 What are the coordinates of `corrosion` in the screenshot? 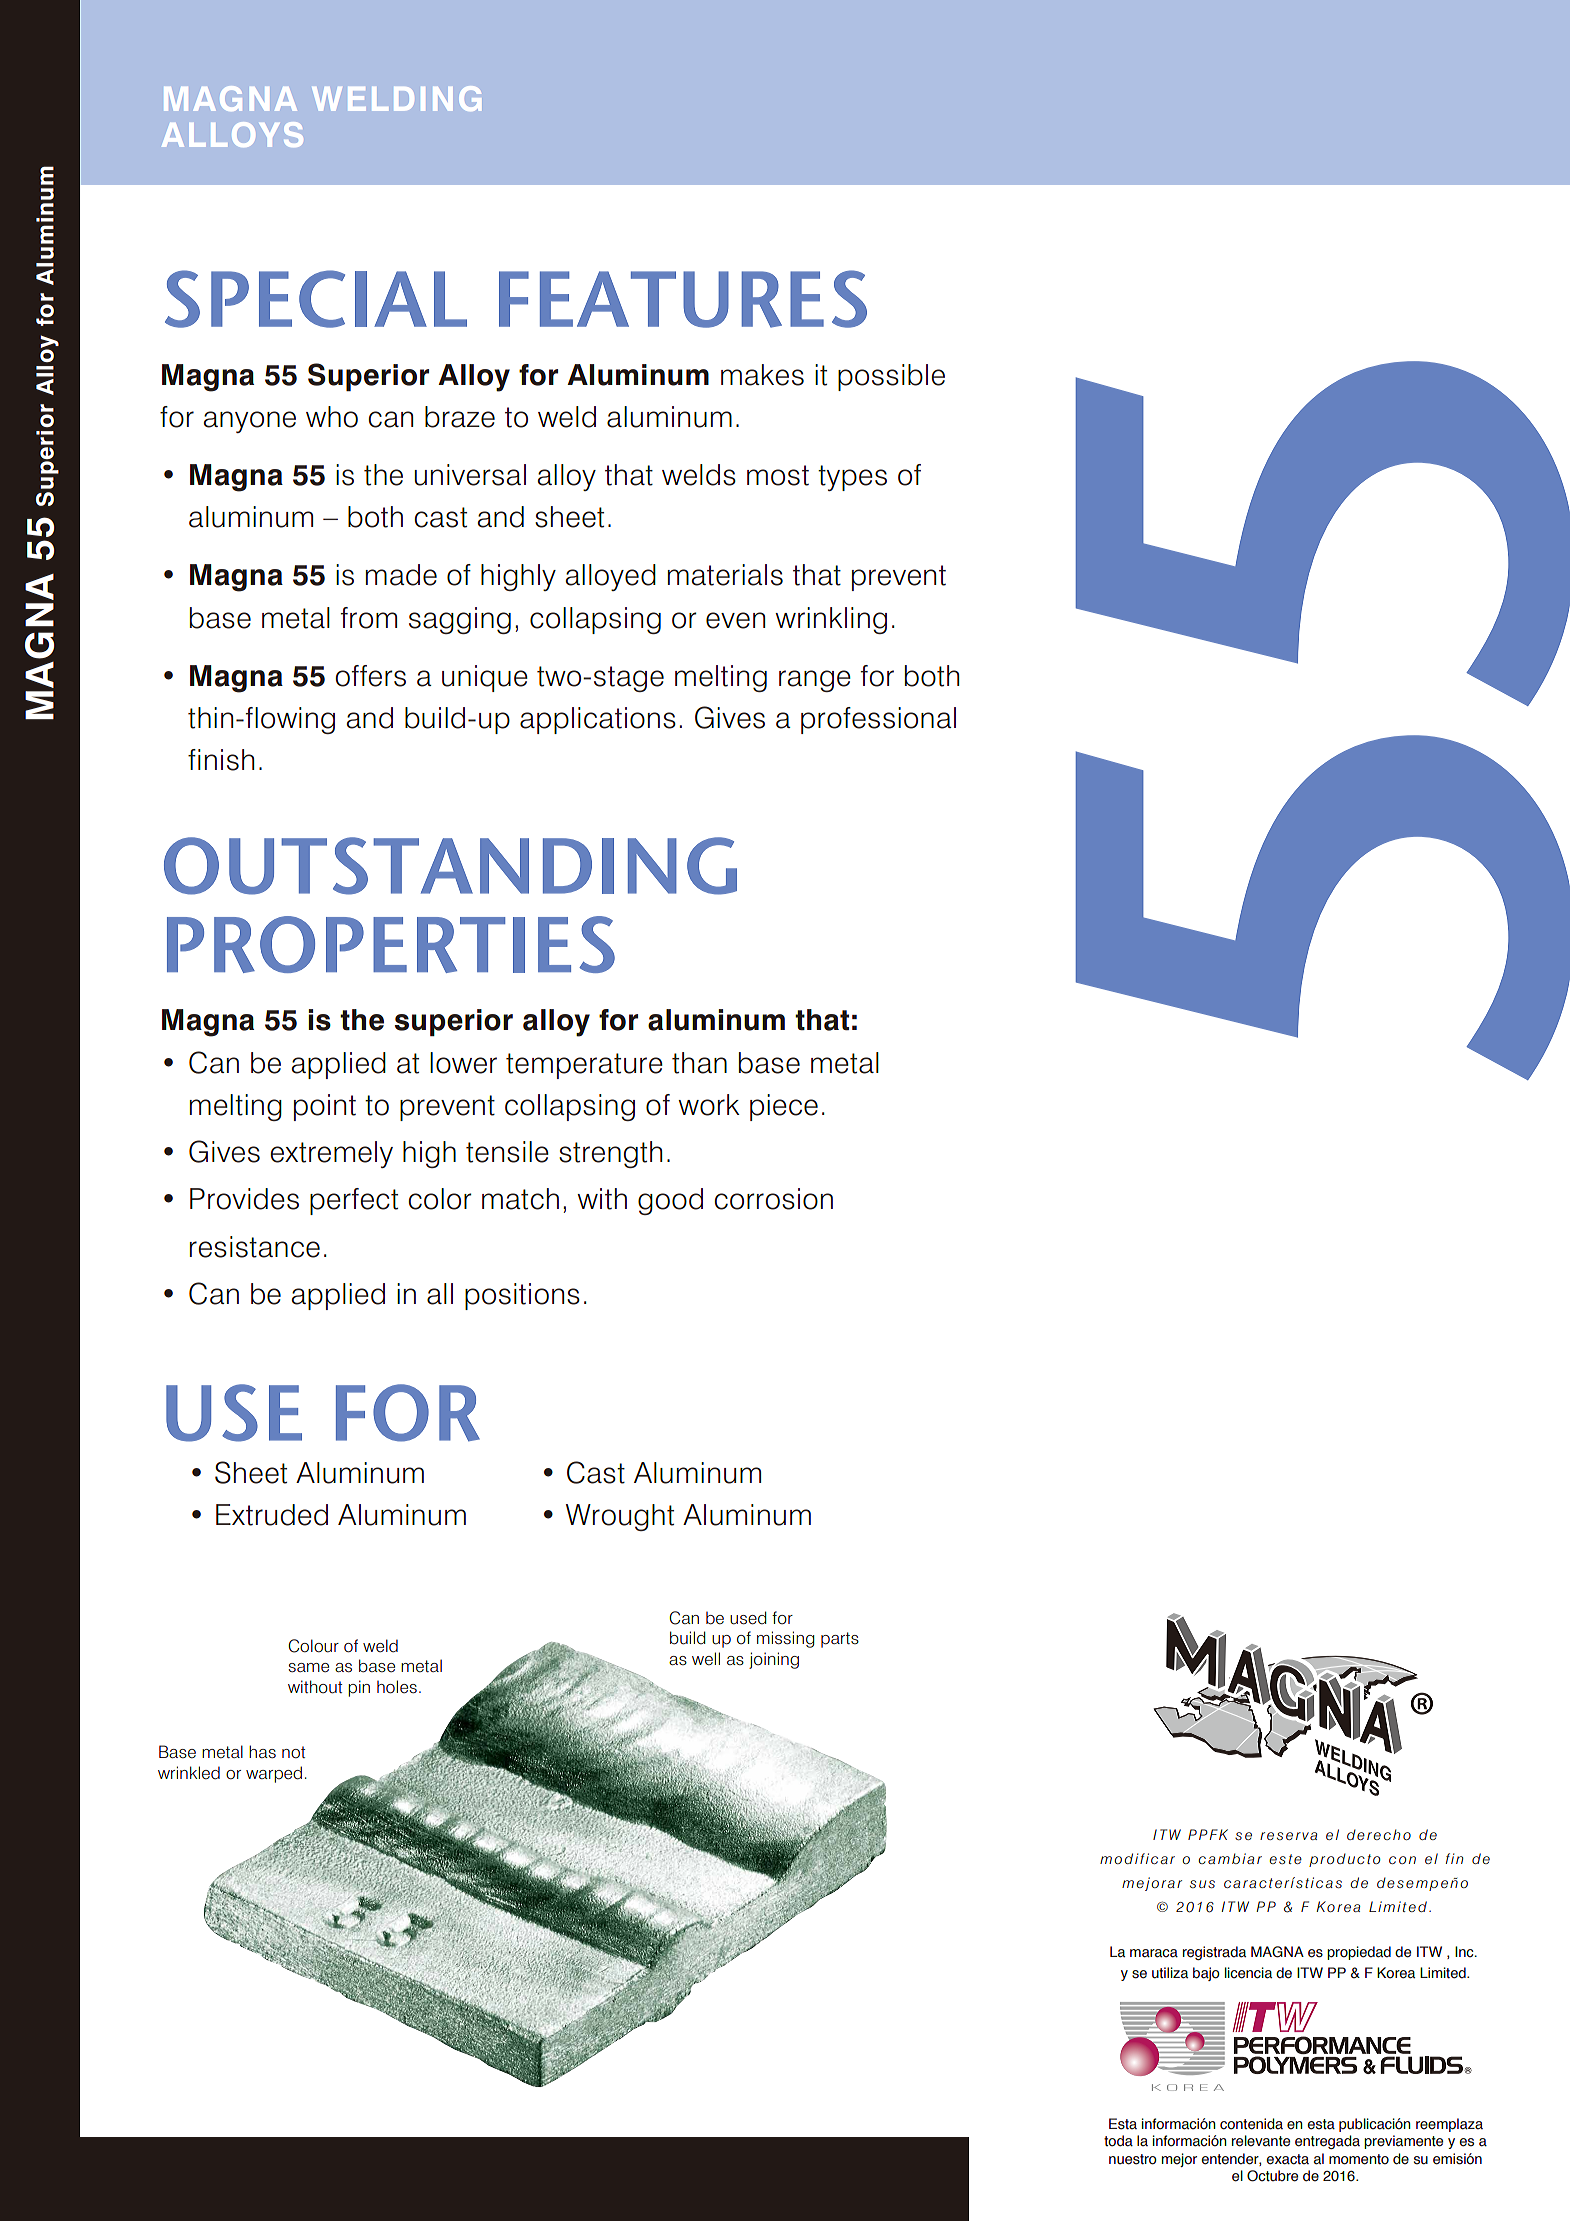 It's located at (773, 1199).
